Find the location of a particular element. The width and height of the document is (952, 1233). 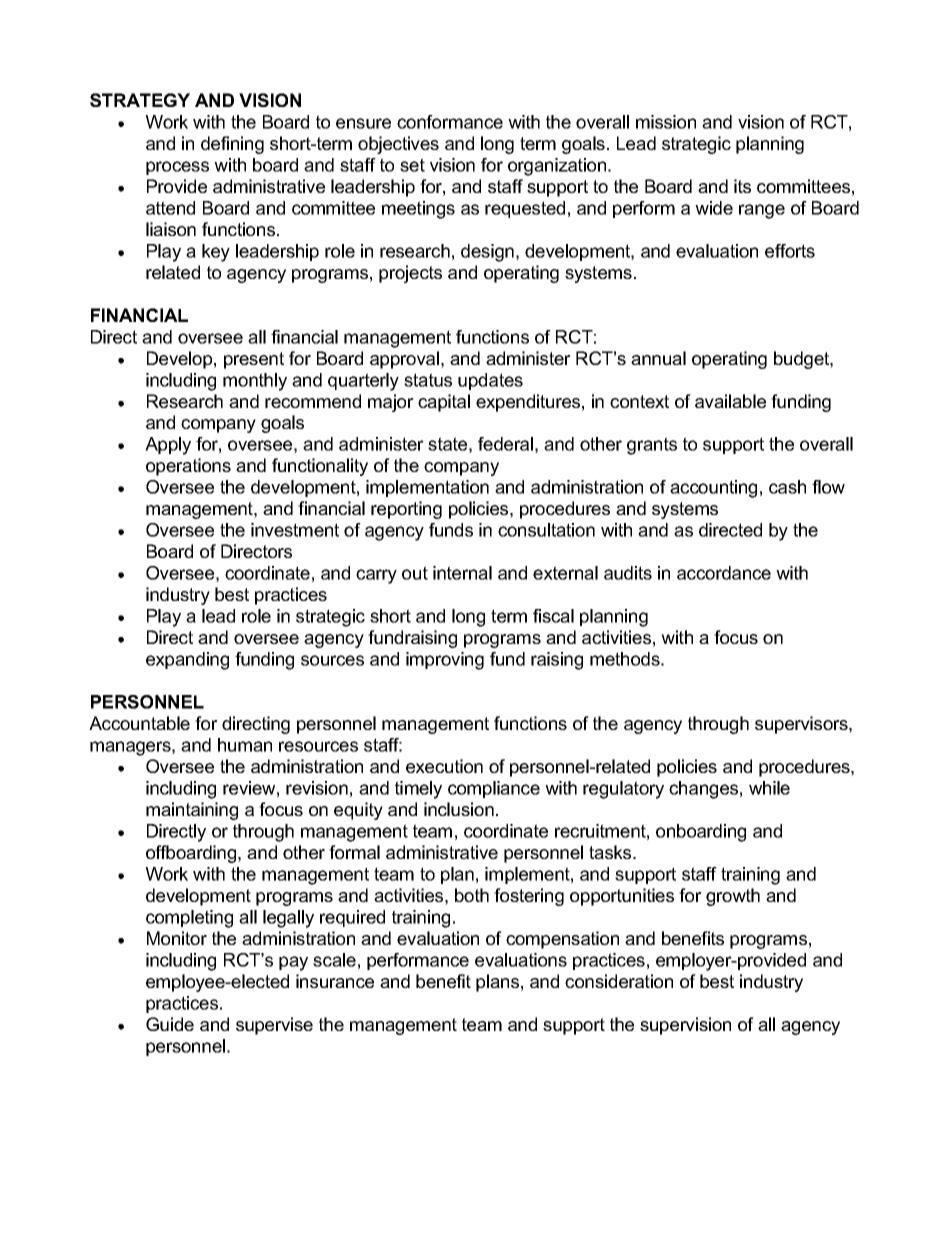

human is located at coordinates (245, 745).
